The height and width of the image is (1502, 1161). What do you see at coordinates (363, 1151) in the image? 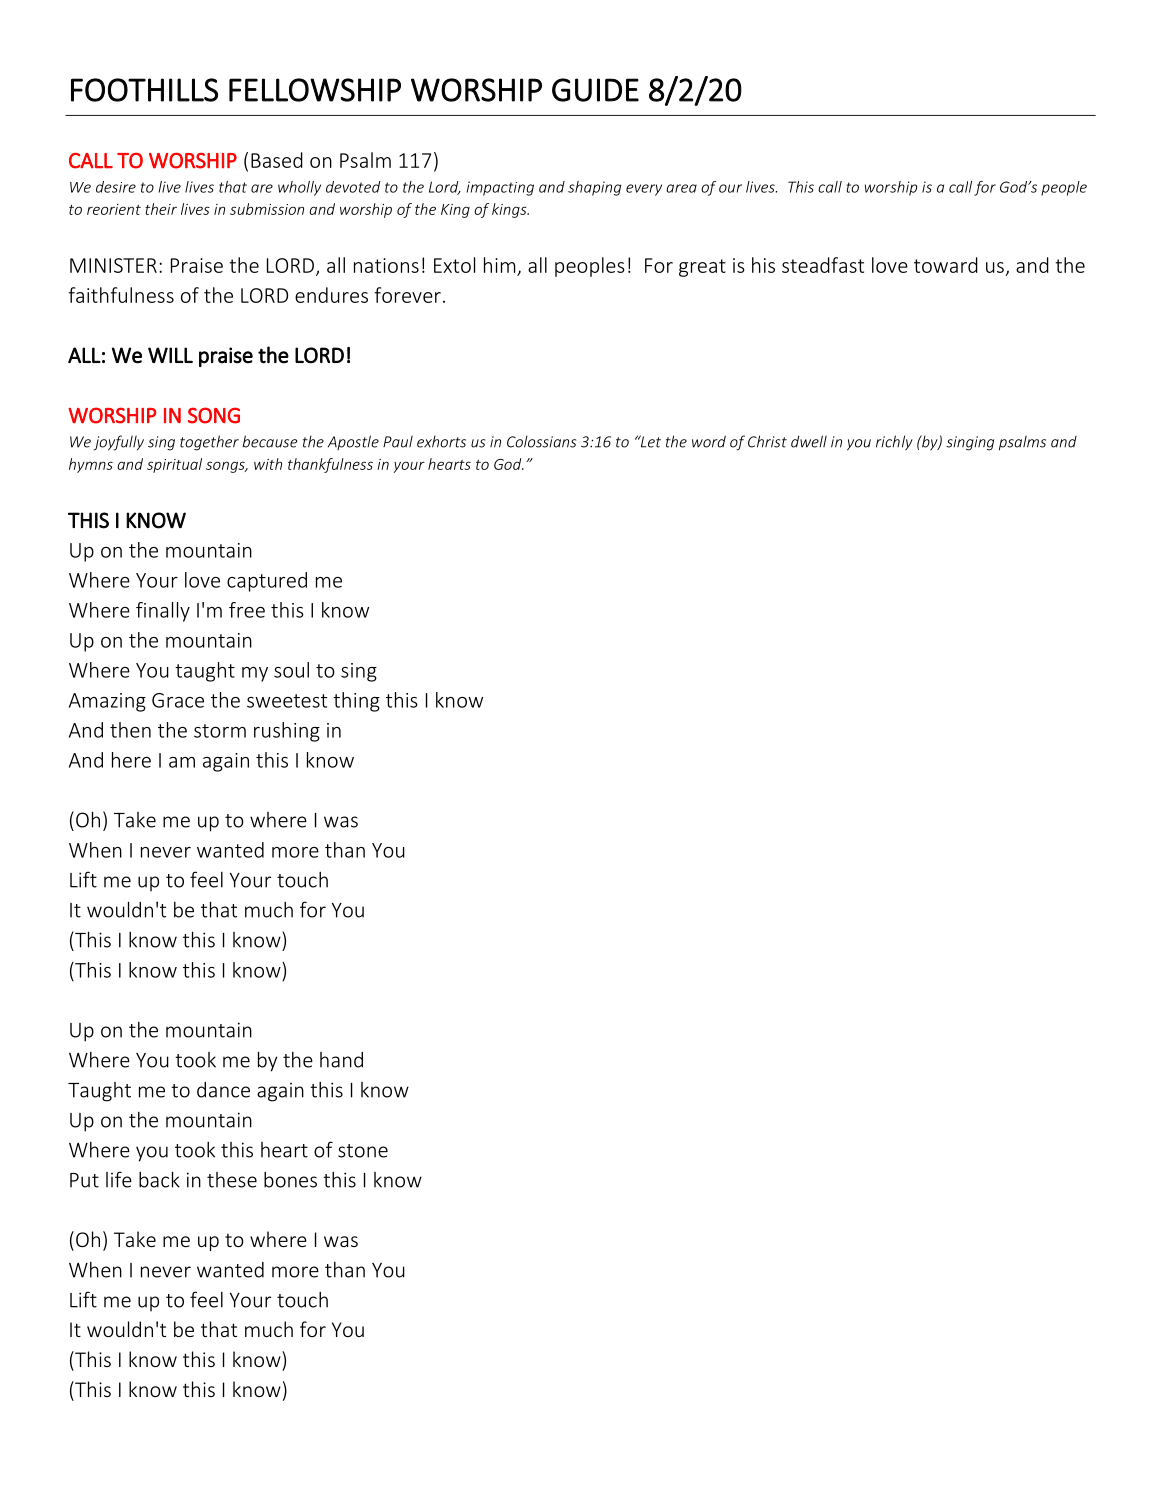
I see `stone` at bounding box center [363, 1151].
